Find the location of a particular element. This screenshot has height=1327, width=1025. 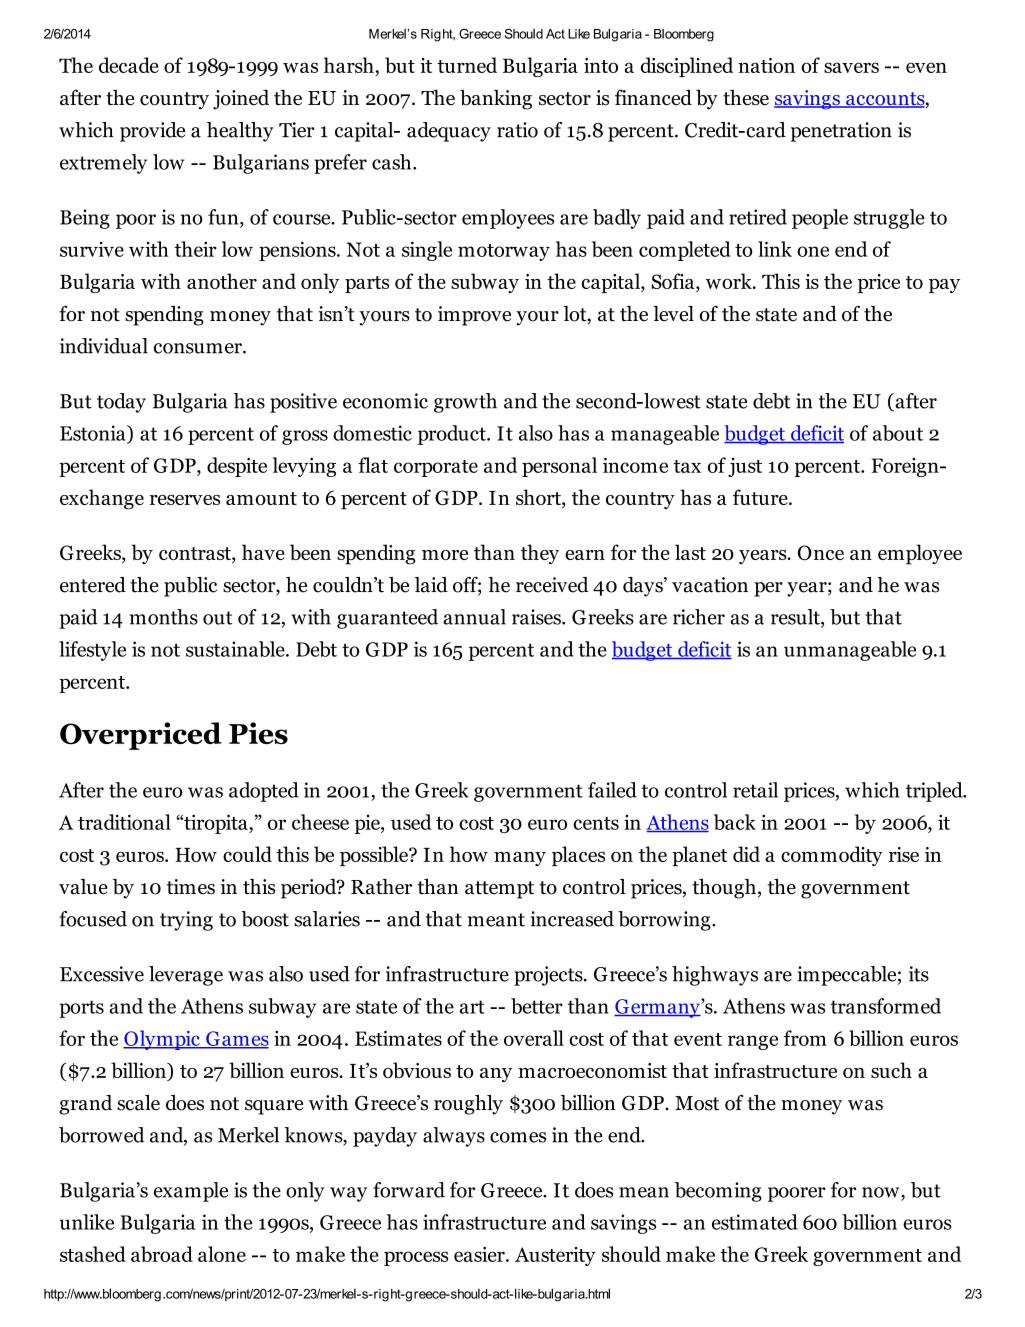

banking is located at coordinates (496, 99).
